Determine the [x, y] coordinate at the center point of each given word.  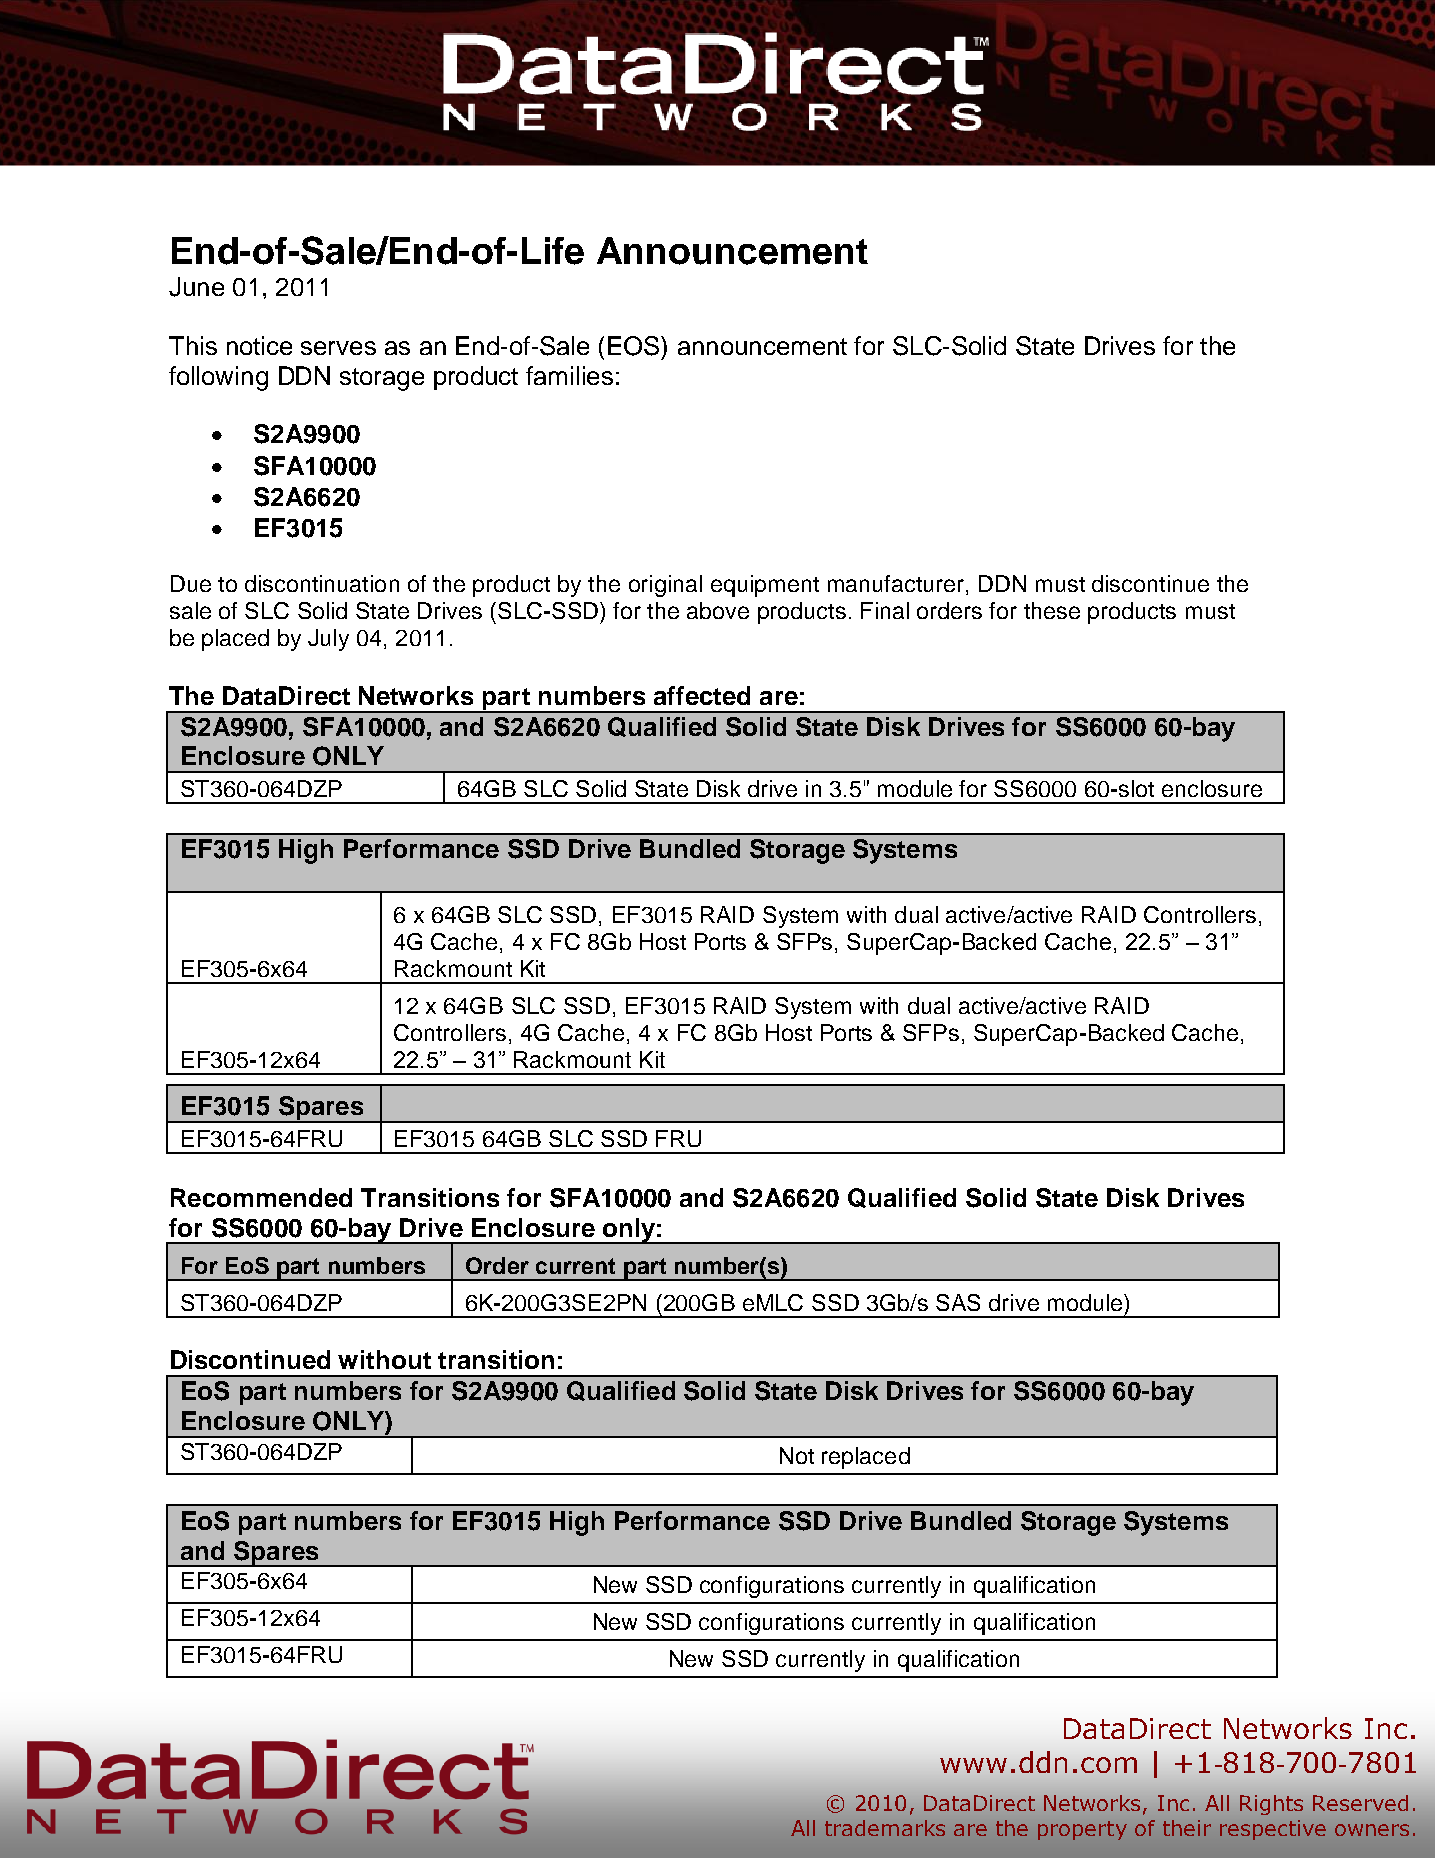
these [1052, 610]
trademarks [885, 1828]
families [569, 375]
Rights [1271, 1805]
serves [338, 348]
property [1082, 1830]
